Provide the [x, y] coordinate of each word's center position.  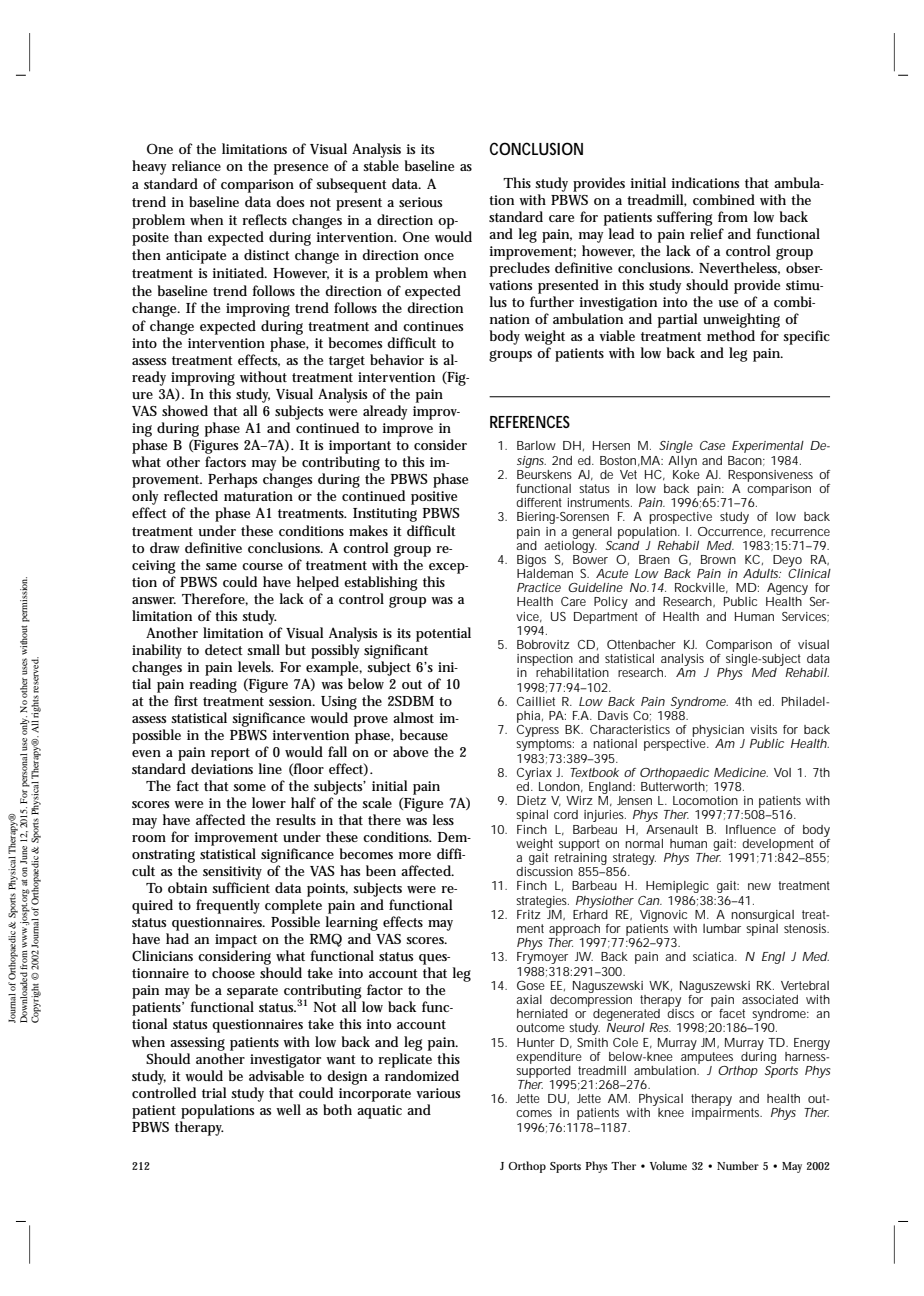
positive [434, 498]
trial [214, 1092]
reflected [191, 495]
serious [420, 202]
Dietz [531, 800]
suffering [685, 218]
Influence [751, 829]
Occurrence [730, 531]
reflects [264, 219]
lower [269, 802]
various [438, 1093]
